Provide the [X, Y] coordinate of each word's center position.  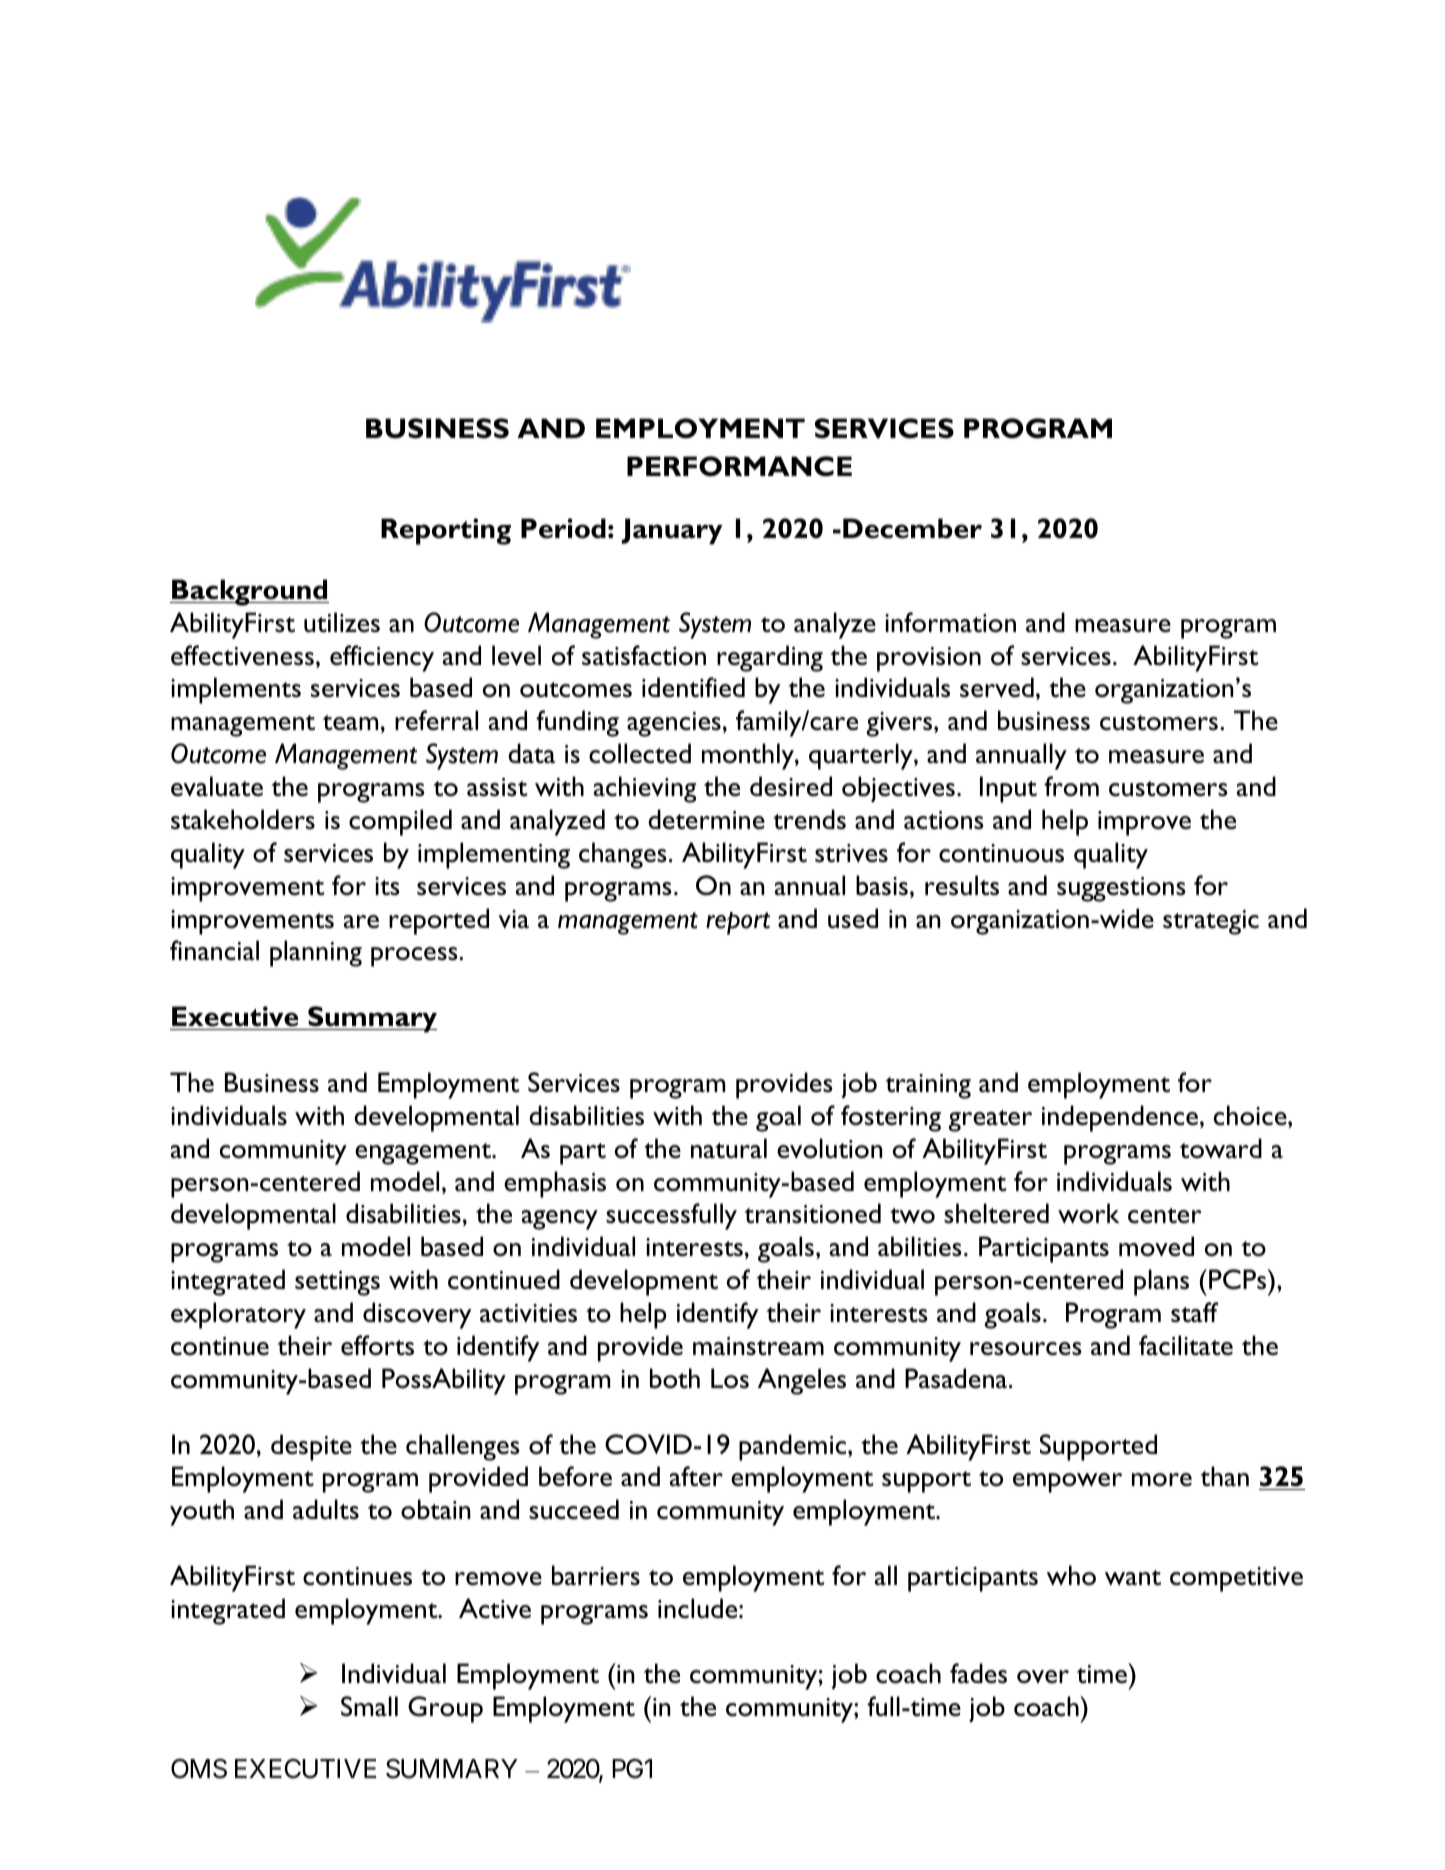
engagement [424, 1154]
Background [249, 592]
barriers [596, 1575]
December [912, 528]
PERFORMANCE [739, 466]
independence [1120, 1118]
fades [978, 1673]
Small [369, 1706]
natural [729, 1148]
